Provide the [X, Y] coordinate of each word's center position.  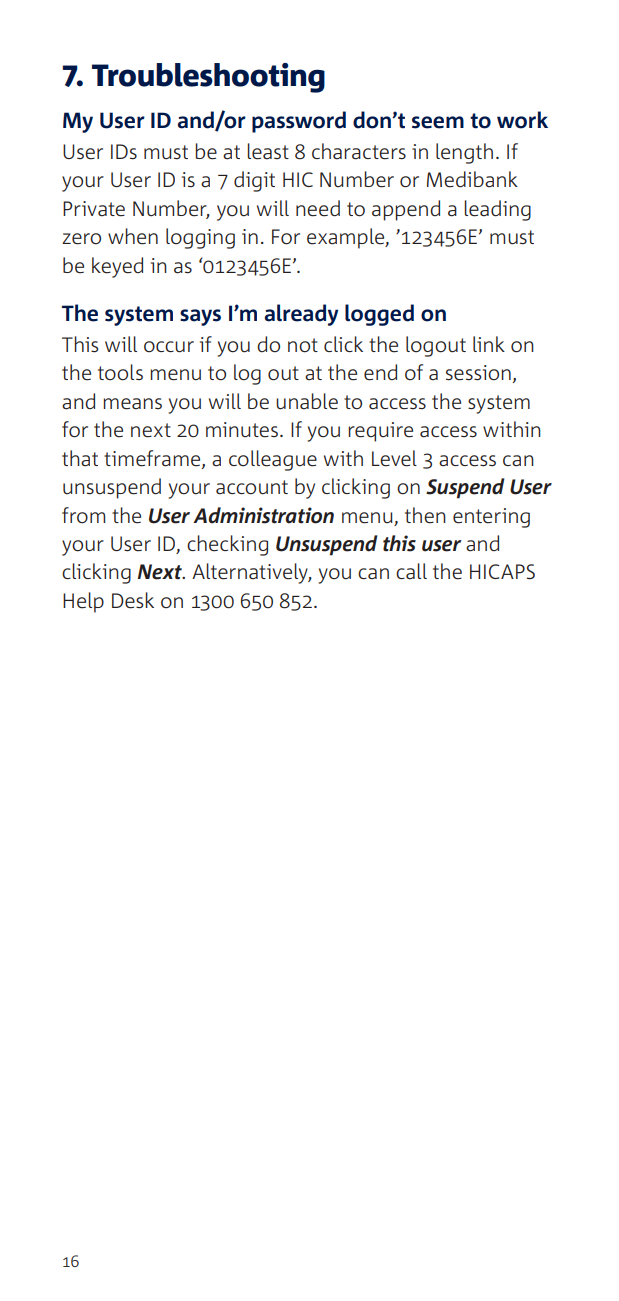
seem [438, 122]
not [303, 345]
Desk [133, 600]
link [489, 344]
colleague [273, 460]
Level [394, 458]
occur [169, 347]
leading [497, 210]
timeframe [153, 459]
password [299, 122]
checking [227, 545]
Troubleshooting [208, 78]
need [318, 208]
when [133, 236]
